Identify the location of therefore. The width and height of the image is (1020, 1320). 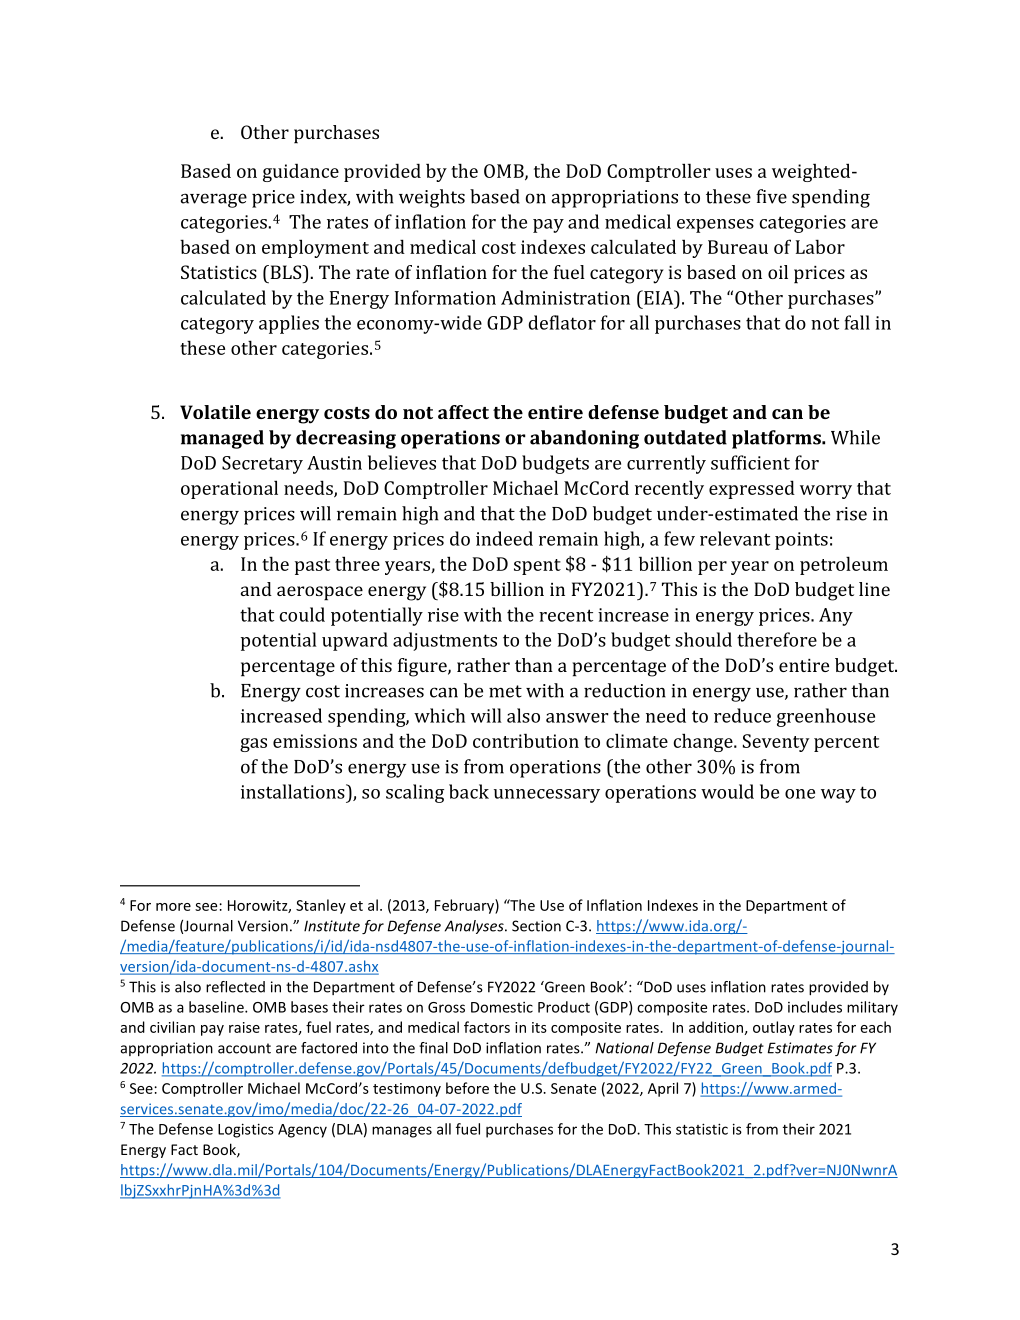
(777, 639).
